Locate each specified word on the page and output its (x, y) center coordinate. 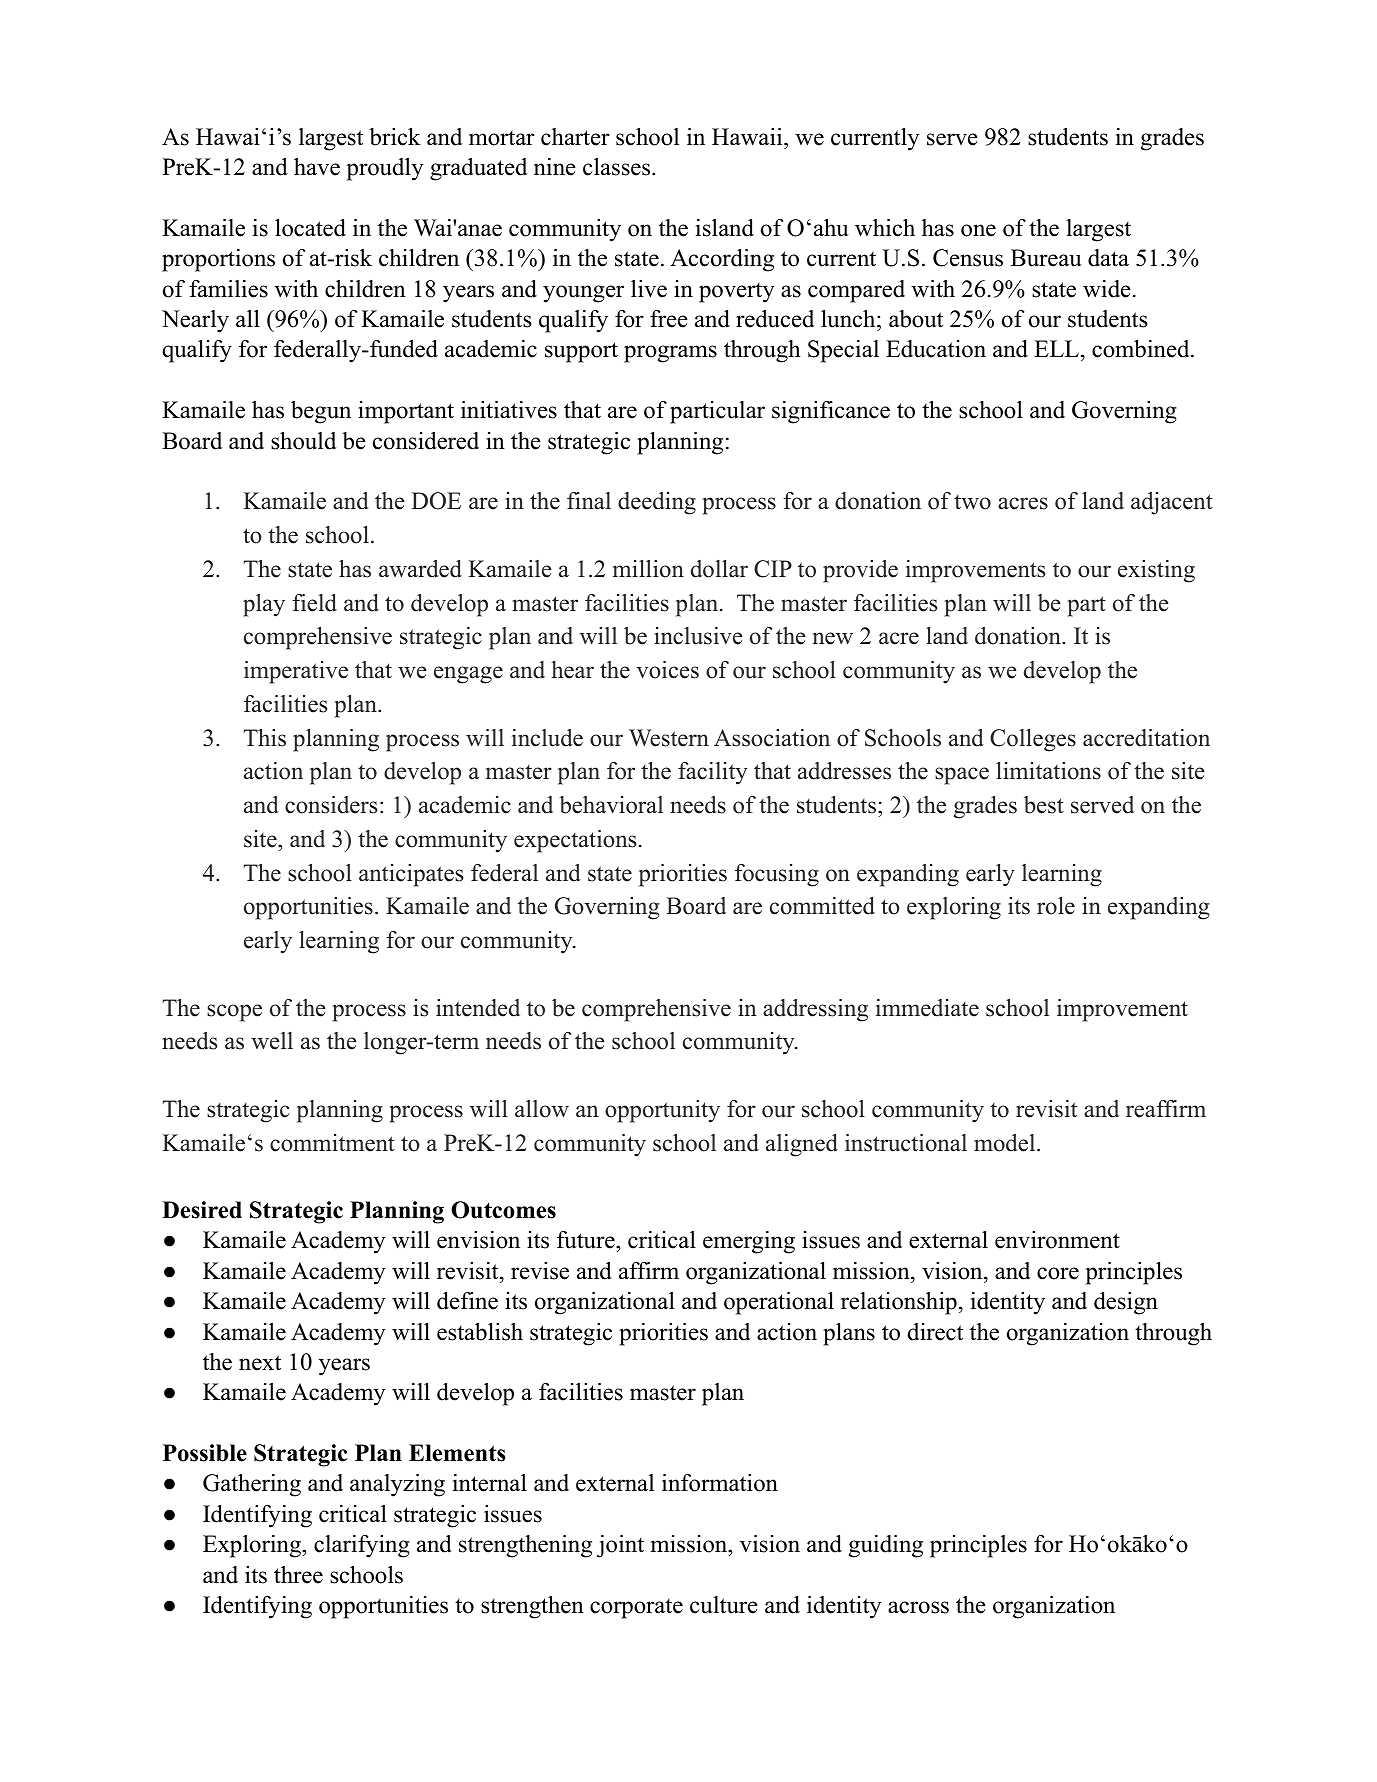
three (298, 1575)
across (918, 1607)
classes (618, 167)
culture (724, 1605)
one (978, 230)
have (317, 167)
